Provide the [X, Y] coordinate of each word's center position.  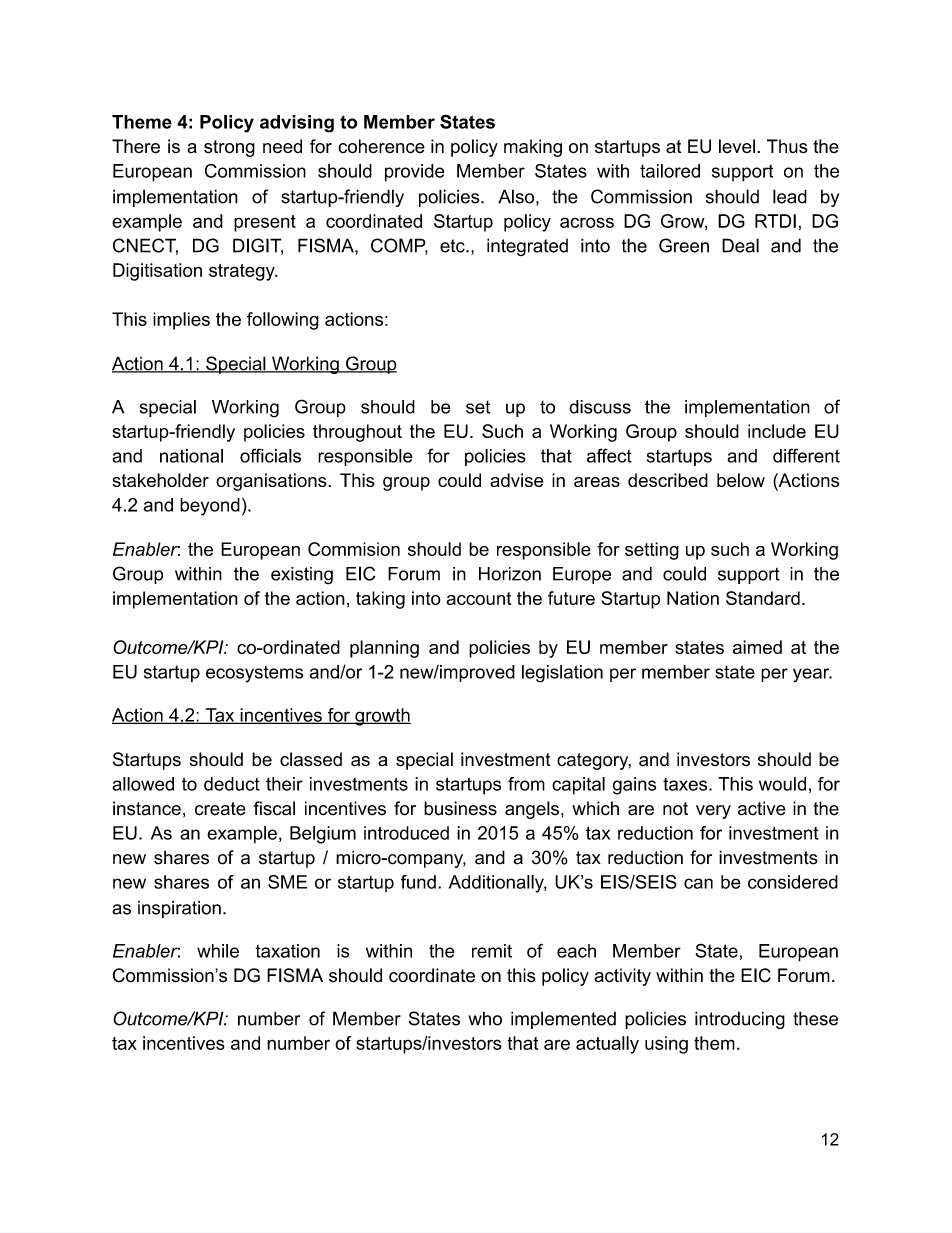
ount [493, 598]
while [218, 951]
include [777, 431]
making [533, 148]
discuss [600, 407]
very [713, 812]
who [485, 1019]
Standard [763, 598]
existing [302, 576]
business [460, 808]
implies [181, 321]
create [220, 809]
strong [229, 148]
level [737, 146]
